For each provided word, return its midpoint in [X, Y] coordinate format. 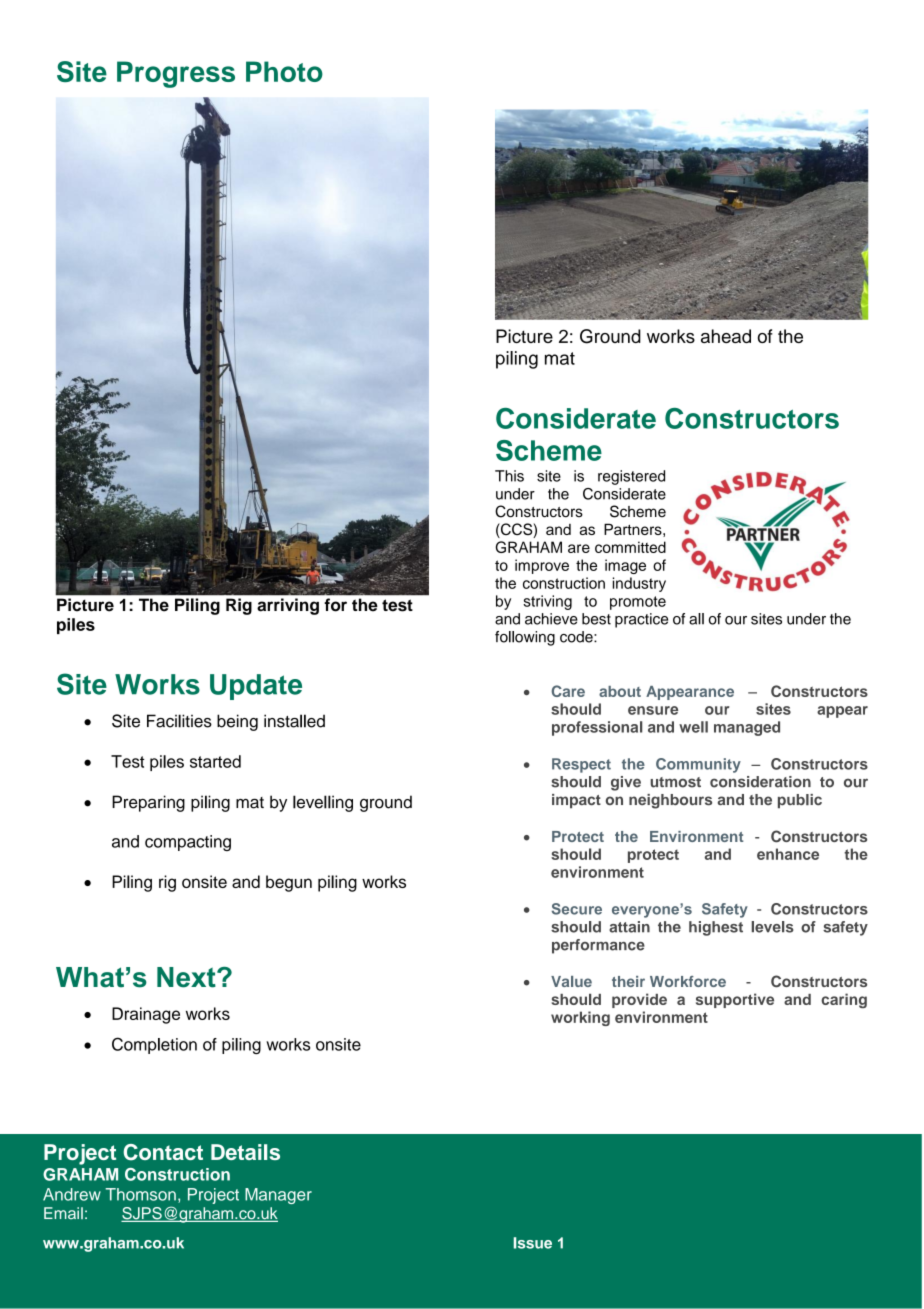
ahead [726, 336]
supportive [735, 1000]
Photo [284, 71]
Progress [176, 74]
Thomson [140, 1194]
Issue [533, 1243]
